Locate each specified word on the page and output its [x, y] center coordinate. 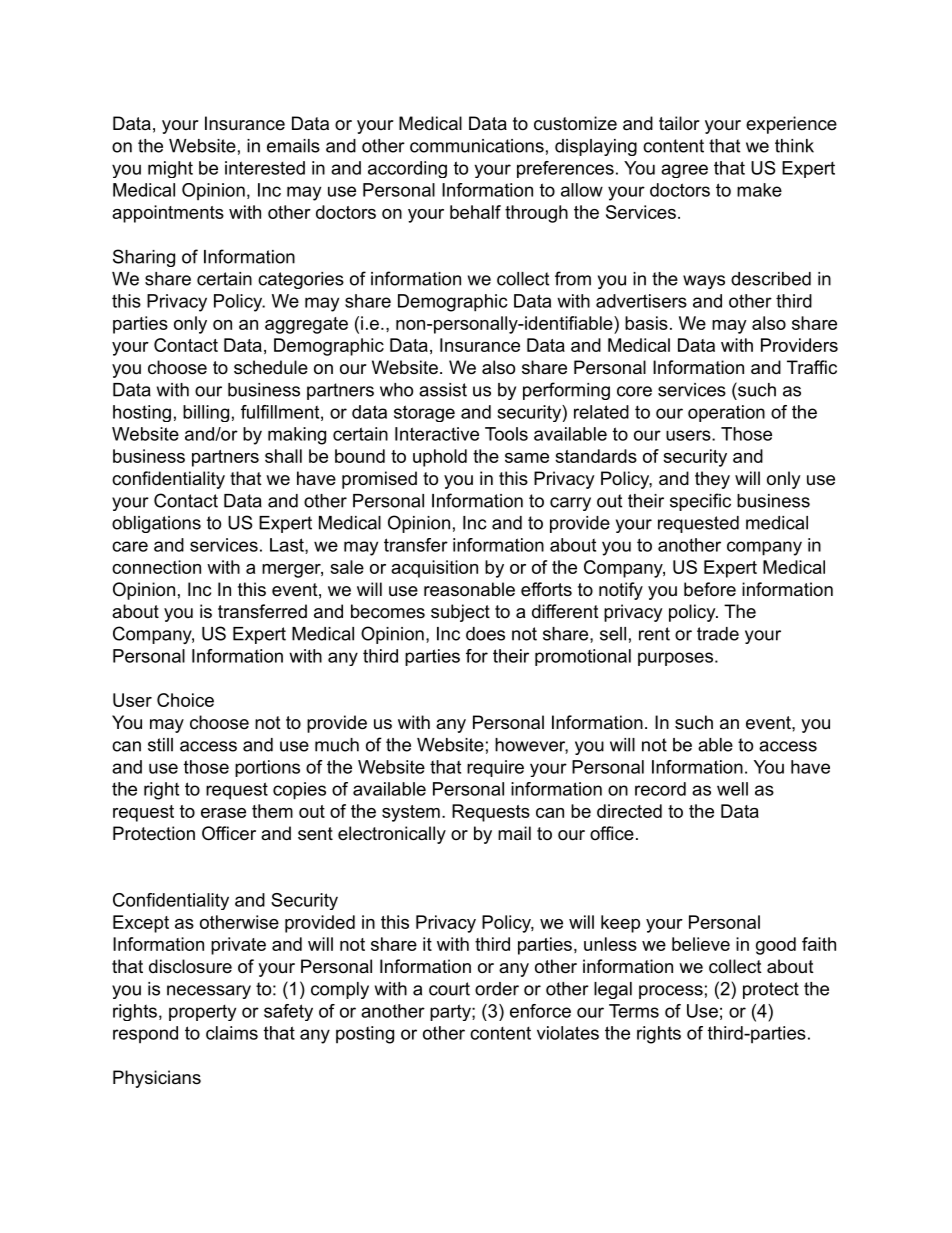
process [671, 992]
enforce [540, 1011]
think [794, 146]
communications [477, 146]
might [170, 169]
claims [232, 1033]
